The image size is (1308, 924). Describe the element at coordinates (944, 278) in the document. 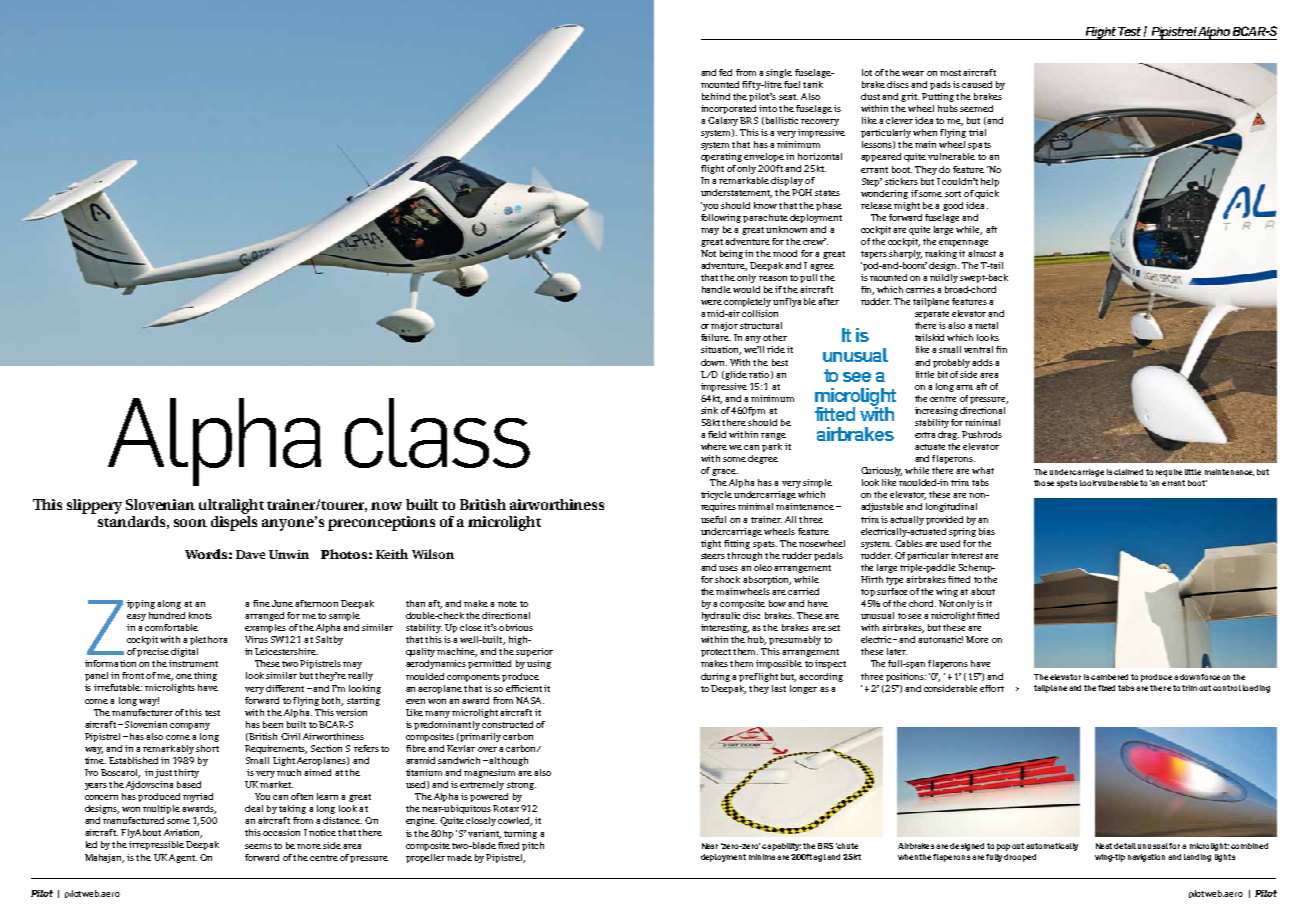

I see `mildly` at that location.
